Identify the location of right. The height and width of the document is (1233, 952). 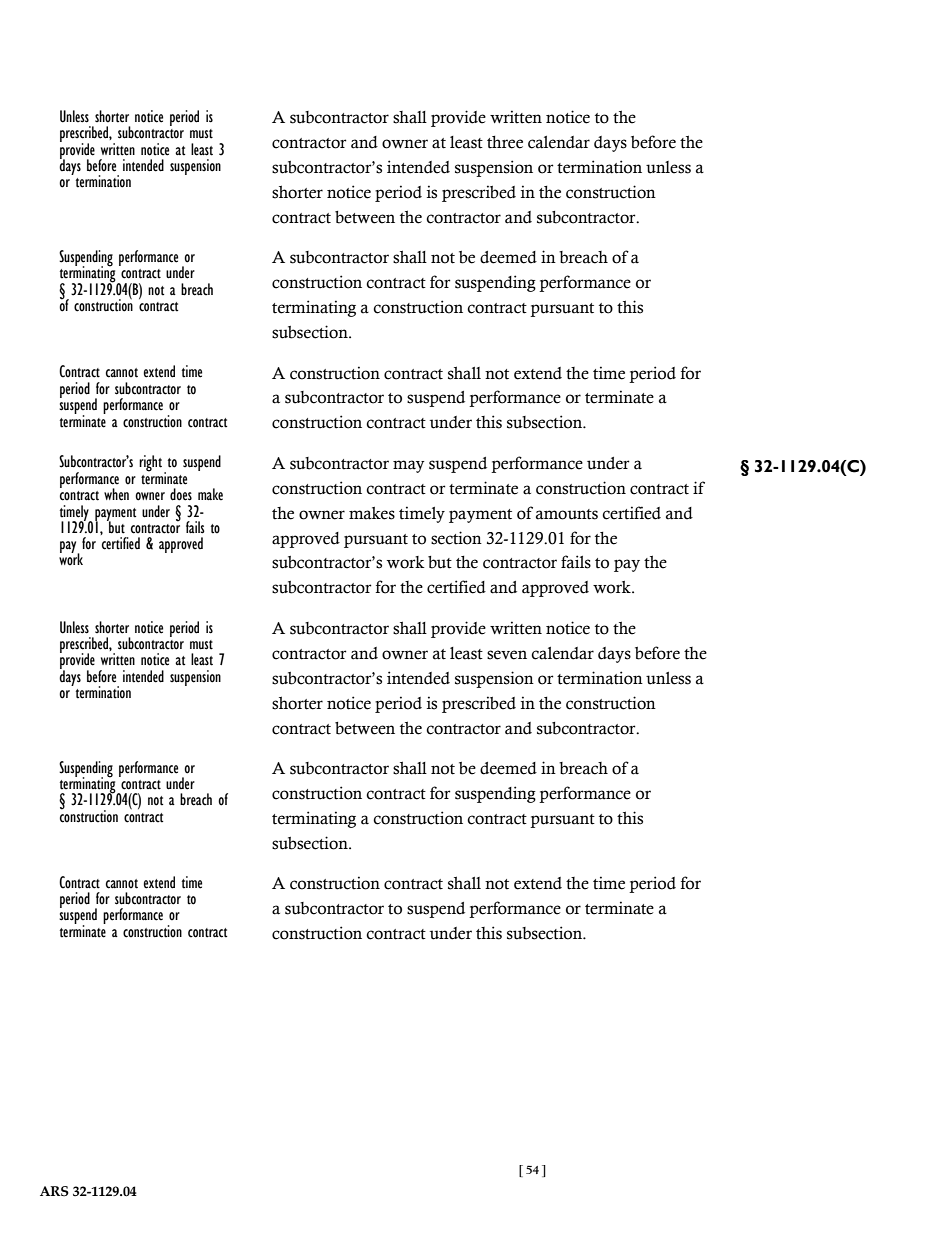
(150, 463).
